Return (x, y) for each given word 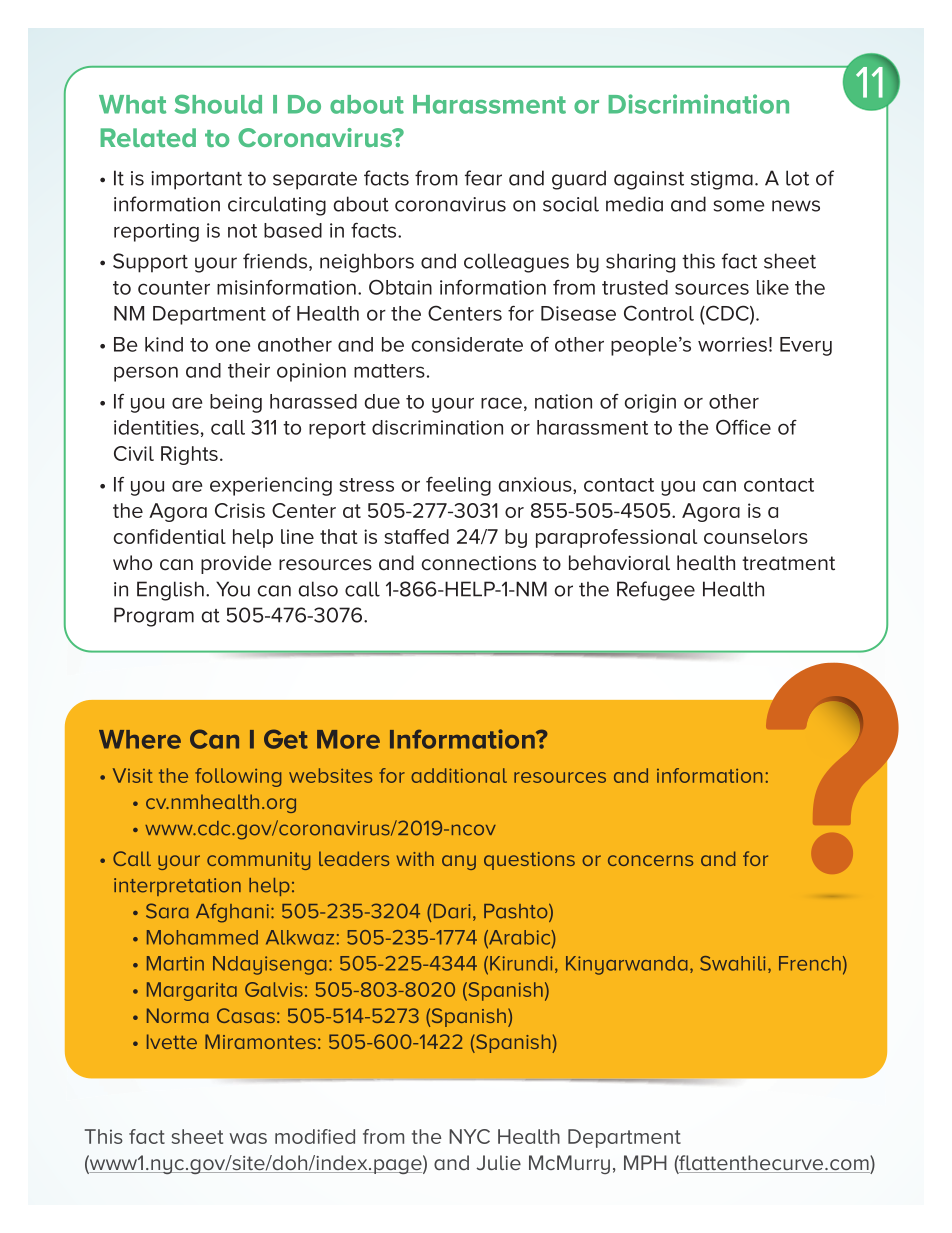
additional (459, 775)
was (248, 1138)
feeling (458, 486)
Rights (189, 455)
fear (483, 178)
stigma (722, 180)
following (238, 777)
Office (743, 427)
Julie (498, 1162)
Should (218, 104)
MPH (645, 1162)
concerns (650, 860)
